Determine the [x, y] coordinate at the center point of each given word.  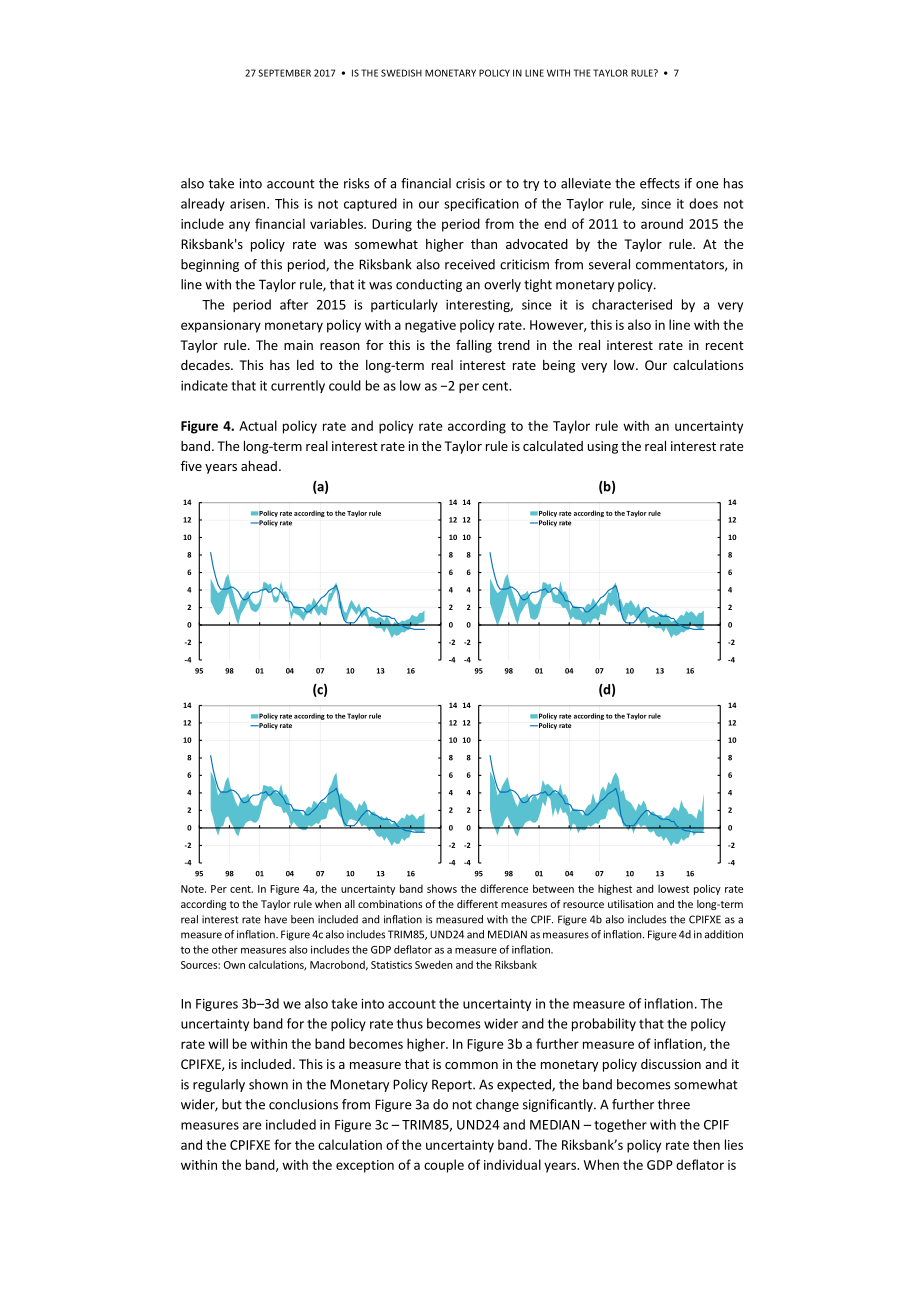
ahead [259, 466]
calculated [553, 446]
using [603, 447]
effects [660, 183]
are [252, 1126]
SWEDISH [401, 73]
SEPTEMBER [284, 73]
